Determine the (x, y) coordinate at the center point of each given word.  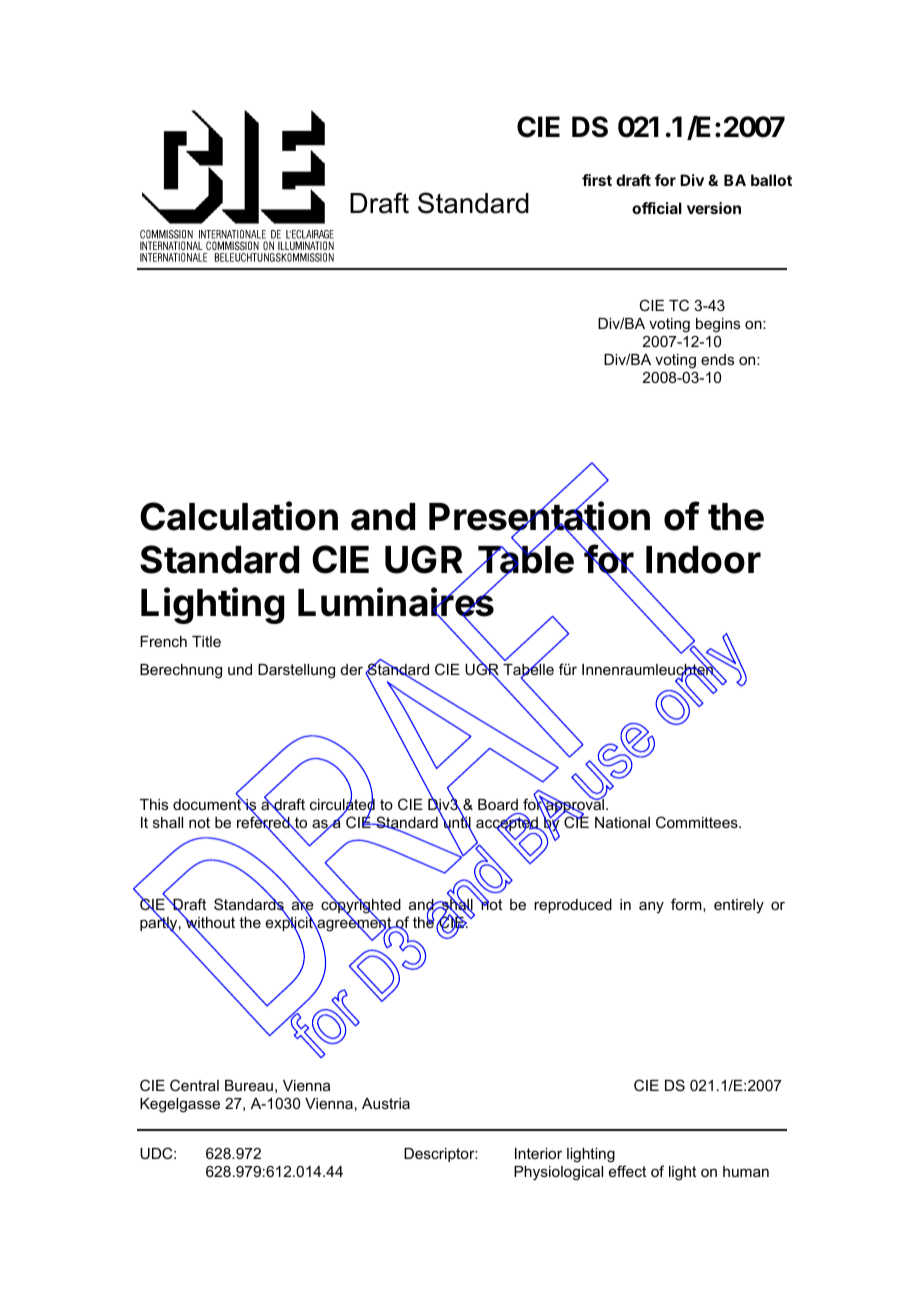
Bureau (249, 1085)
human (746, 1171)
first (597, 180)
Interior (538, 1153)
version (714, 208)
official (657, 208)
